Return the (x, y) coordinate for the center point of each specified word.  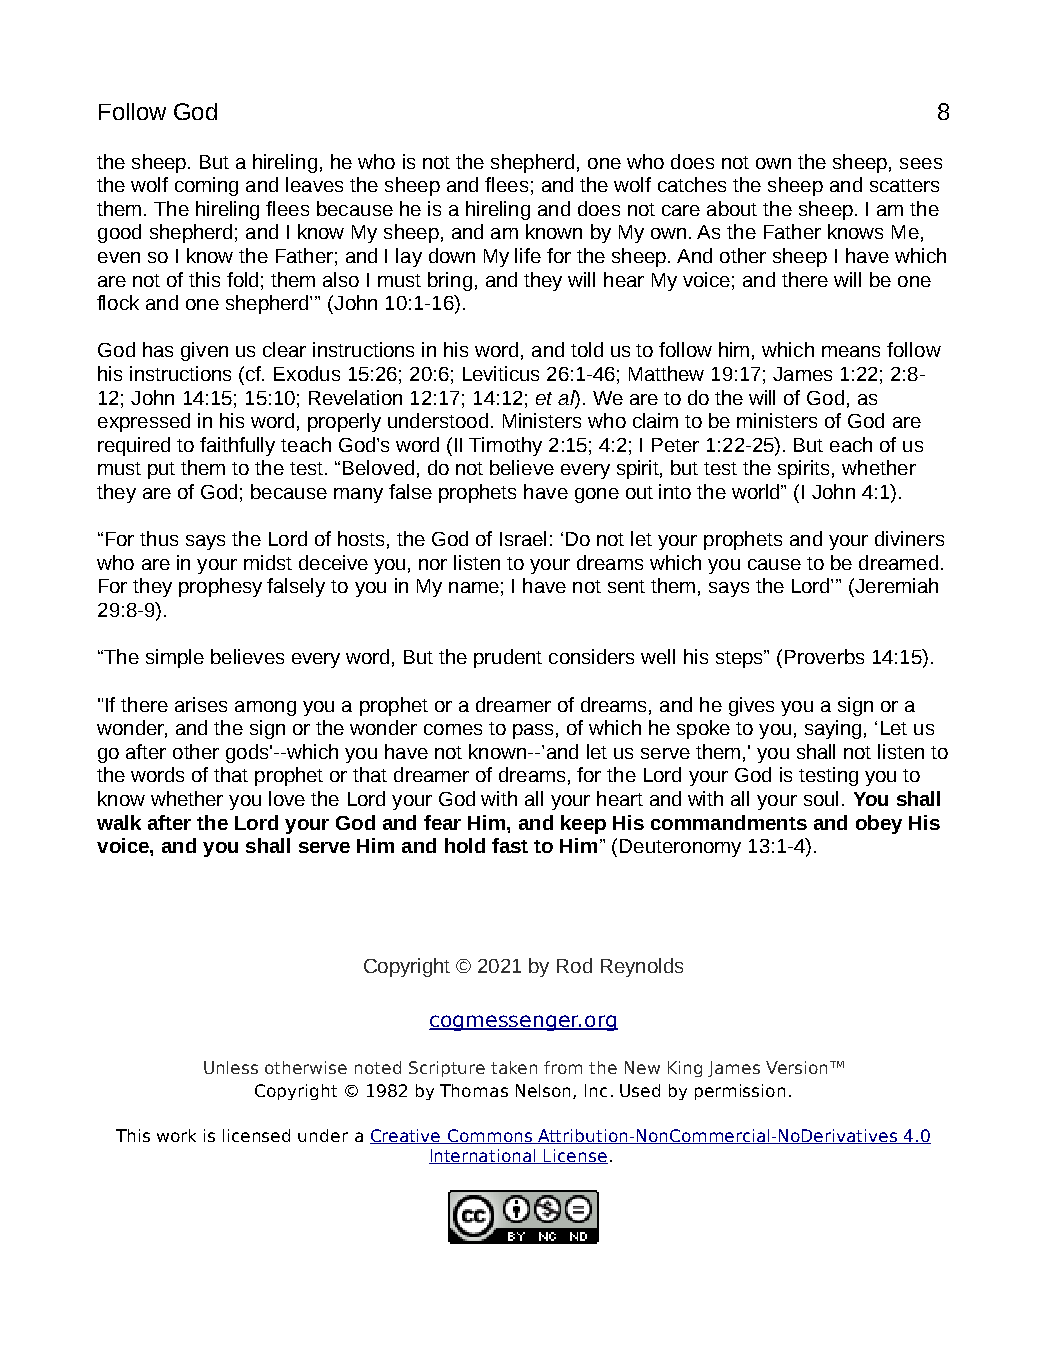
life (528, 255)
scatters (904, 185)
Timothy (505, 446)
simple (175, 658)
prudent (508, 658)
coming (206, 186)
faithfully (237, 446)
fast (510, 845)
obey (879, 824)
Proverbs (824, 656)
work (176, 1135)
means (851, 351)
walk (119, 822)
